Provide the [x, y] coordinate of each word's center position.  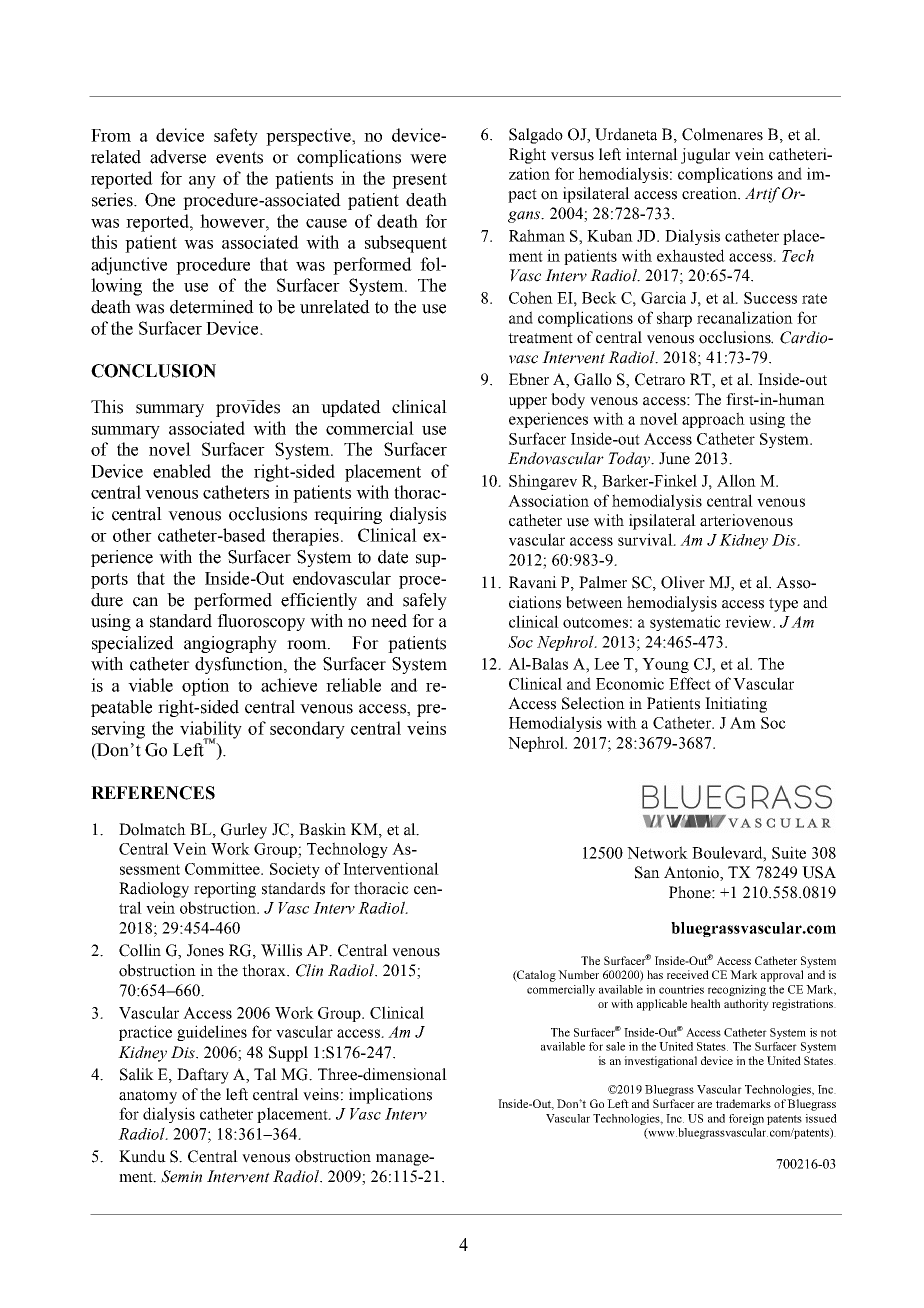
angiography [230, 644]
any [202, 182]
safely [425, 601]
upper [528, 403]
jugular [705, 156]
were [428, 159]
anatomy [148, 1097]
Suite [789, 852]
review [749, 621]
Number [578, 974]
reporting [225, 890]
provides [248, 408]
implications [390, 1096]
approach [713, 420]
